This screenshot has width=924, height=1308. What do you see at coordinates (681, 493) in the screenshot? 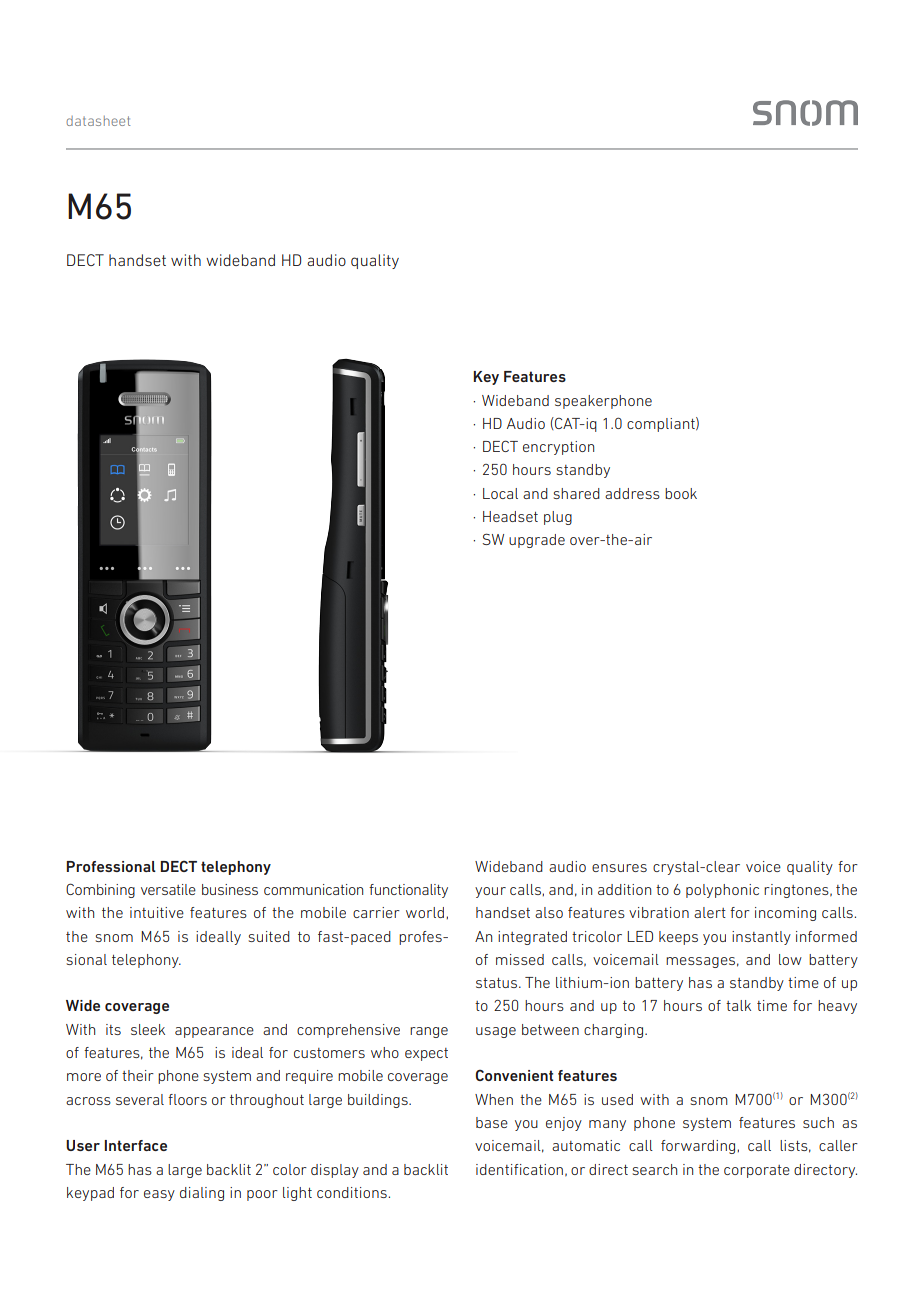
I see `book` at bounding box center [681, 493].
